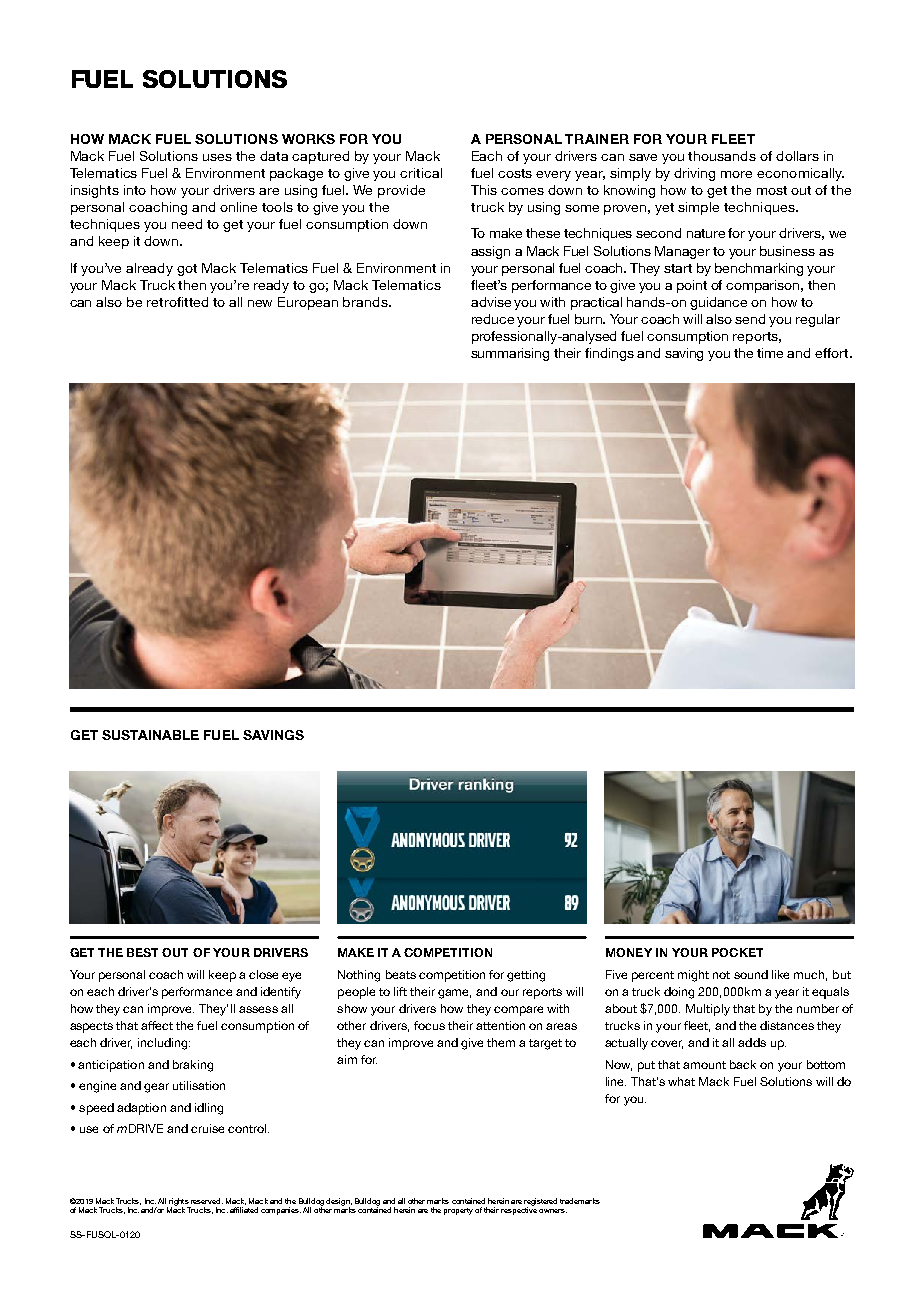 This image has height=1308, width=924. I want to click on what, so click(681, 1081).
